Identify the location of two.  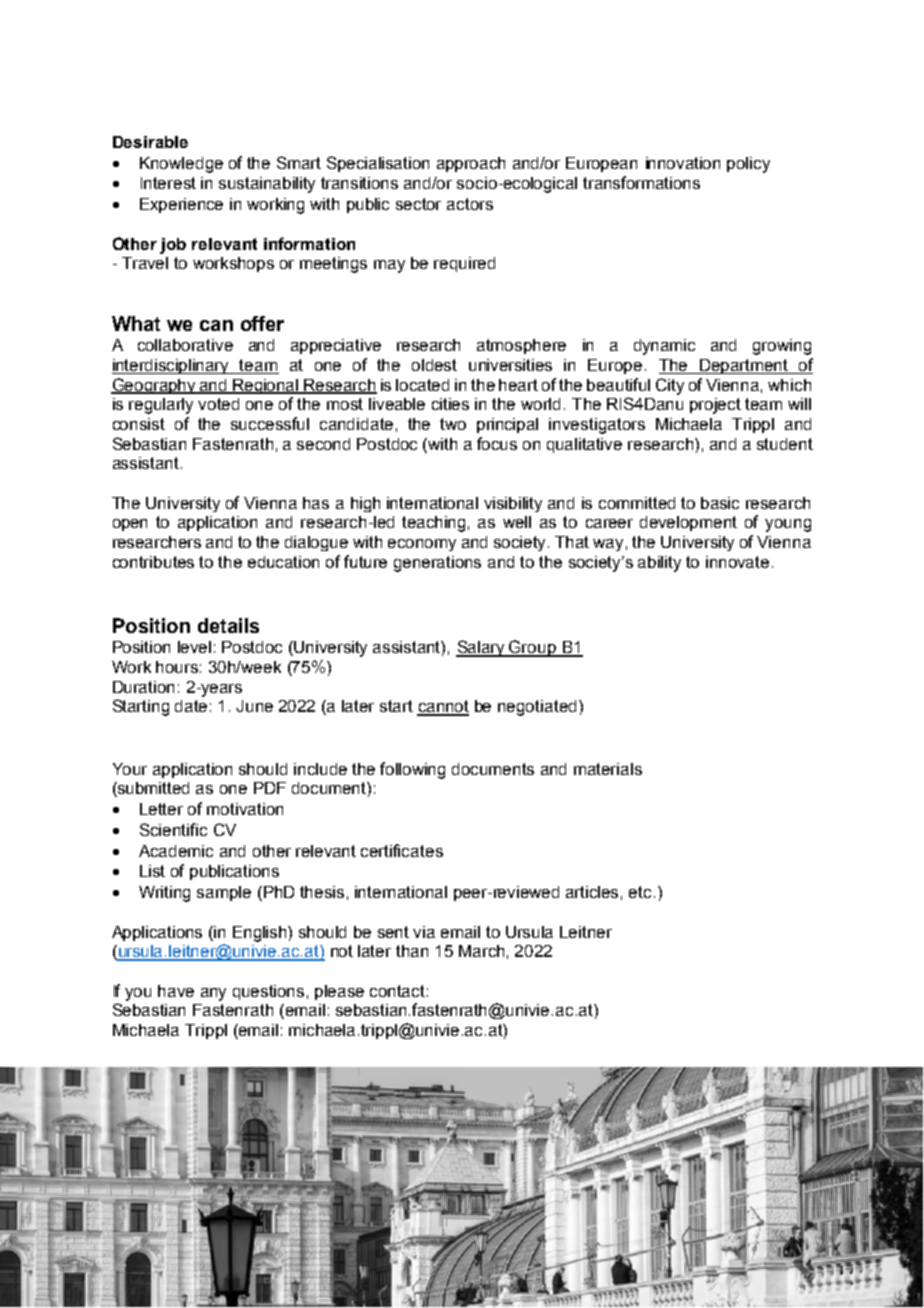
(453, 424).
